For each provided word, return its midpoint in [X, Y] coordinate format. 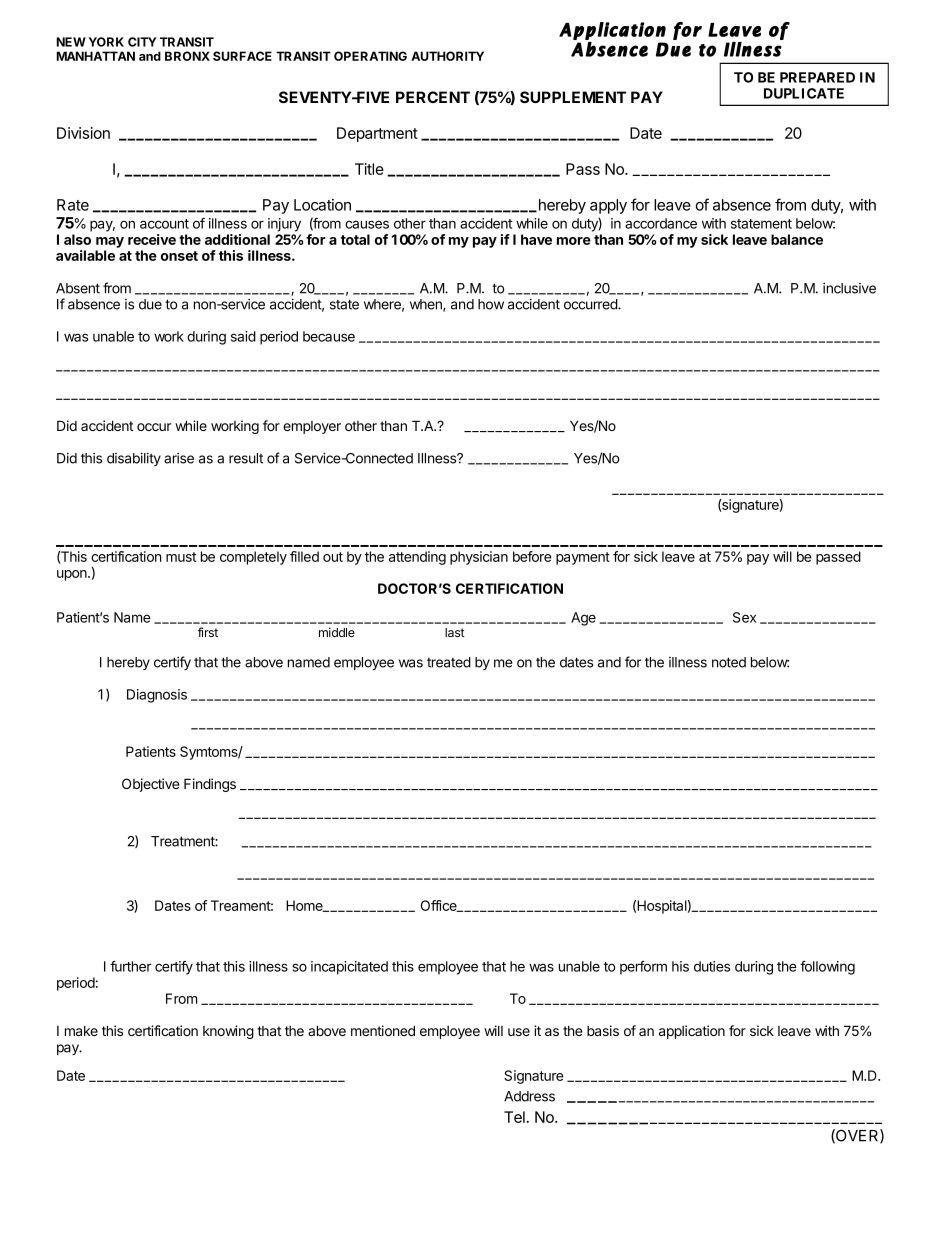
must [181, 557]
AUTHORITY [447, 56]
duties [712, 966]
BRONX [187, 56]
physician [479, 558]
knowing [228, 1032]
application [692, 1032]
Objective [150, 785]
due [150, 304]
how [491, 304]
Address [529, 1096]
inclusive [849, 288]
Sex [744, 617]
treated [449, 662]
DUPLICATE [804, 93]
